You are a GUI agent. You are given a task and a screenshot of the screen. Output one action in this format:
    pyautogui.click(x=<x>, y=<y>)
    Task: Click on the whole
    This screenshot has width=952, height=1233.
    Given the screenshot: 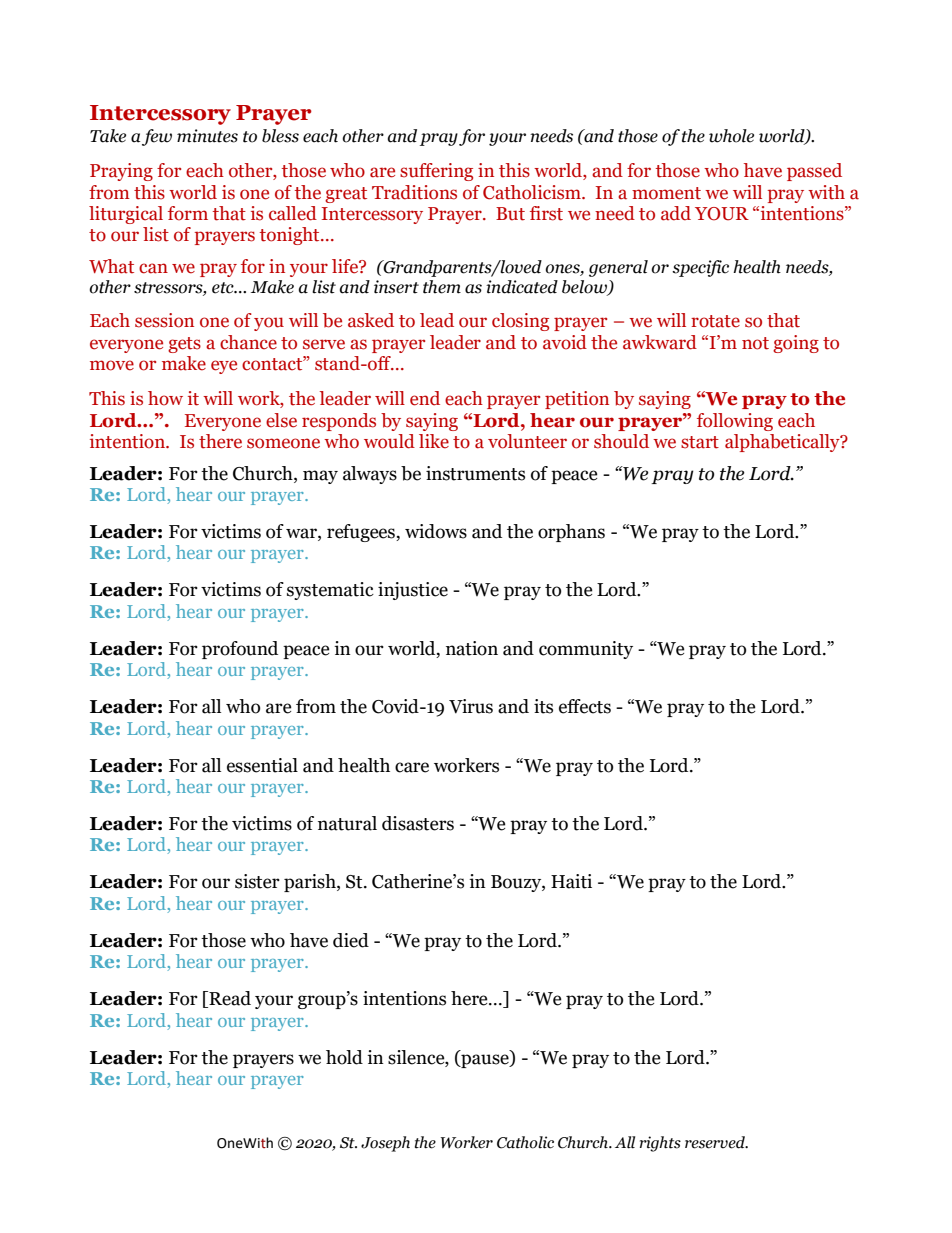 What is the action you would take?
    pyautogui.click(x=731, y=136)
